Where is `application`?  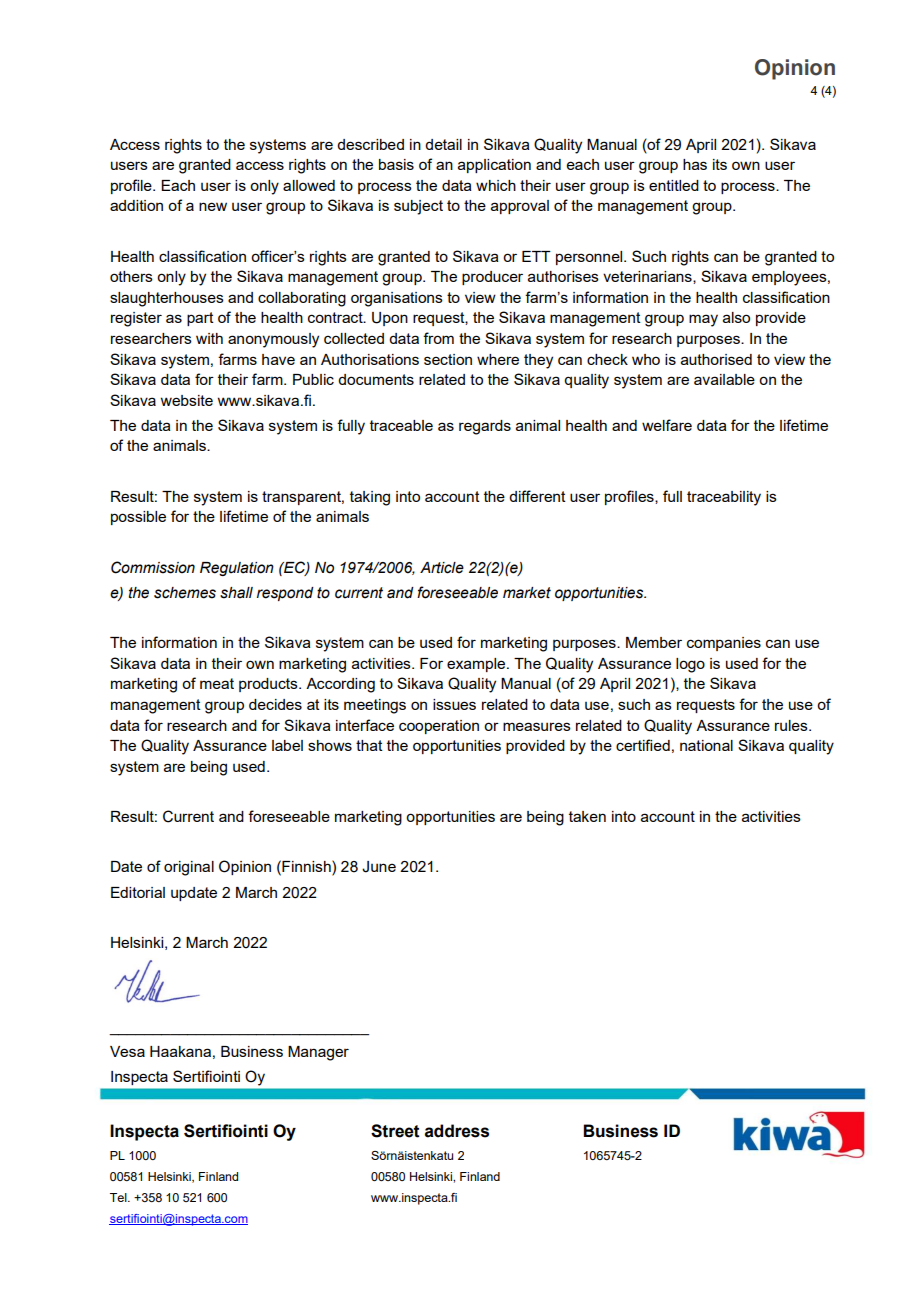
application is located at coordinates (494, 166).
